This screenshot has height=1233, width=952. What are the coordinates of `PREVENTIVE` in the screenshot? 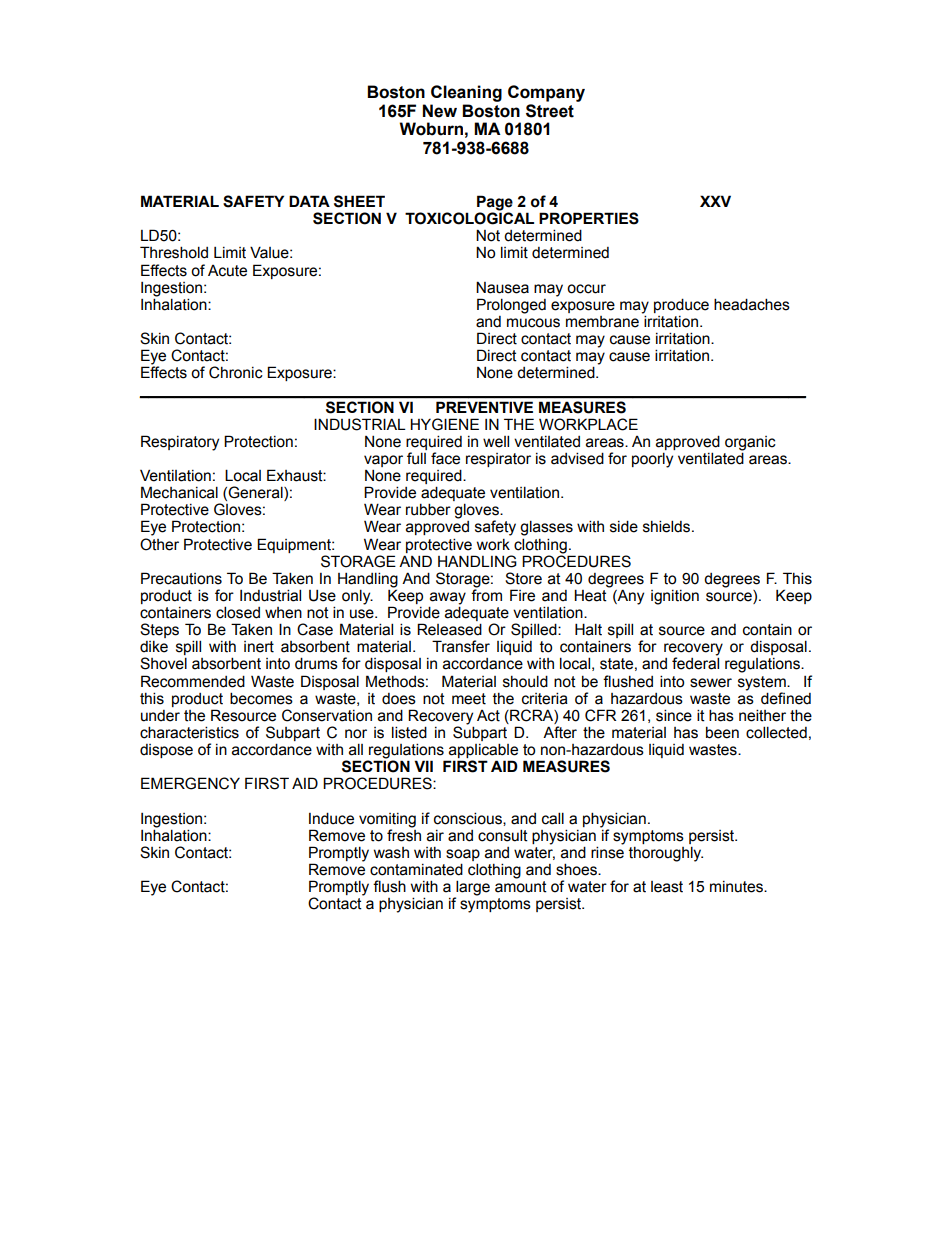 It's located at (484, 407).
